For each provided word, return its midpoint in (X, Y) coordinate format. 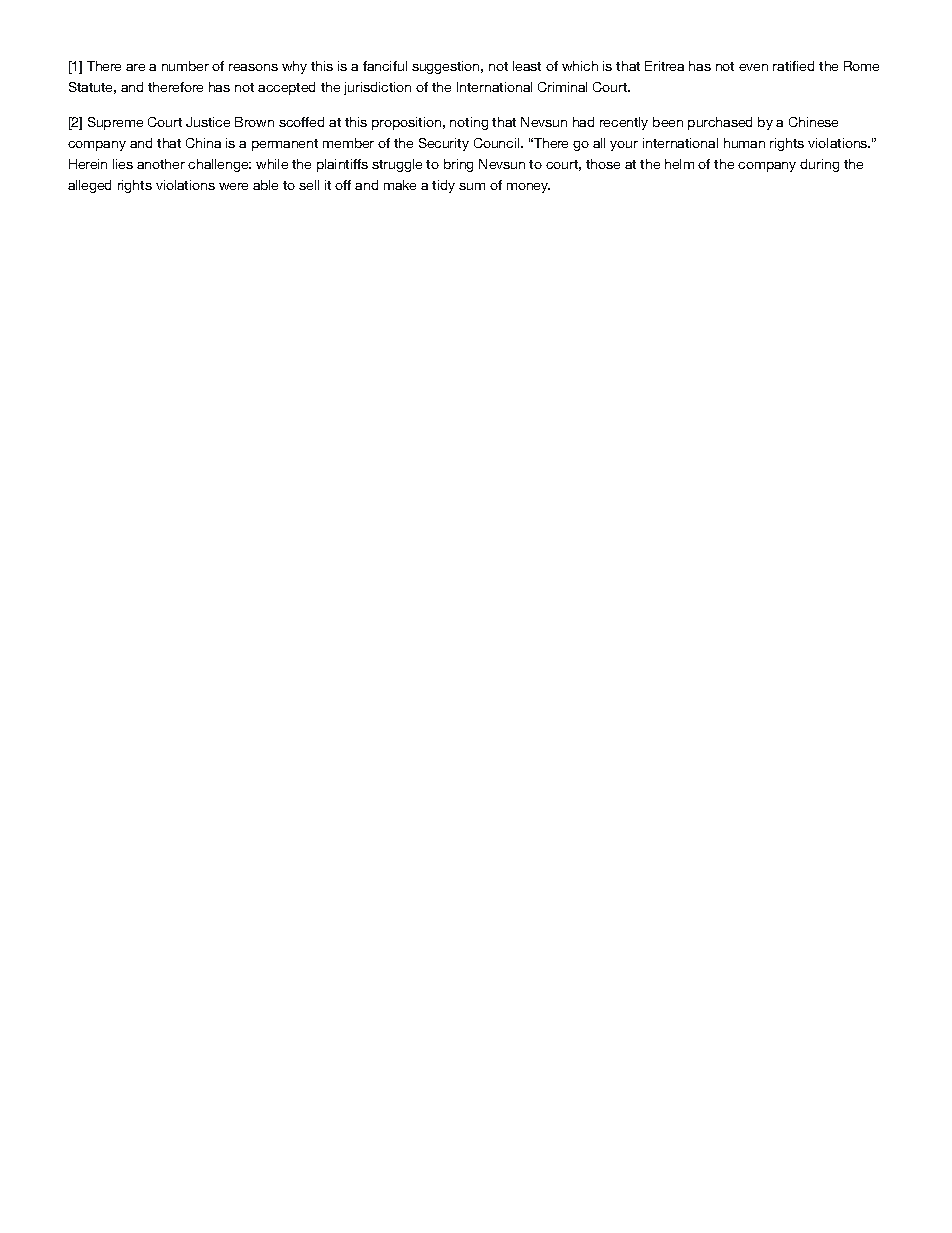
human (744, 143)
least (527, 66)
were (233, 186)
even (753, 67)
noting (469, 123)
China (203, 143)
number (185, 66)
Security (444, 144)
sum (472, 186)
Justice (208, 122)
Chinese (813, 122)
